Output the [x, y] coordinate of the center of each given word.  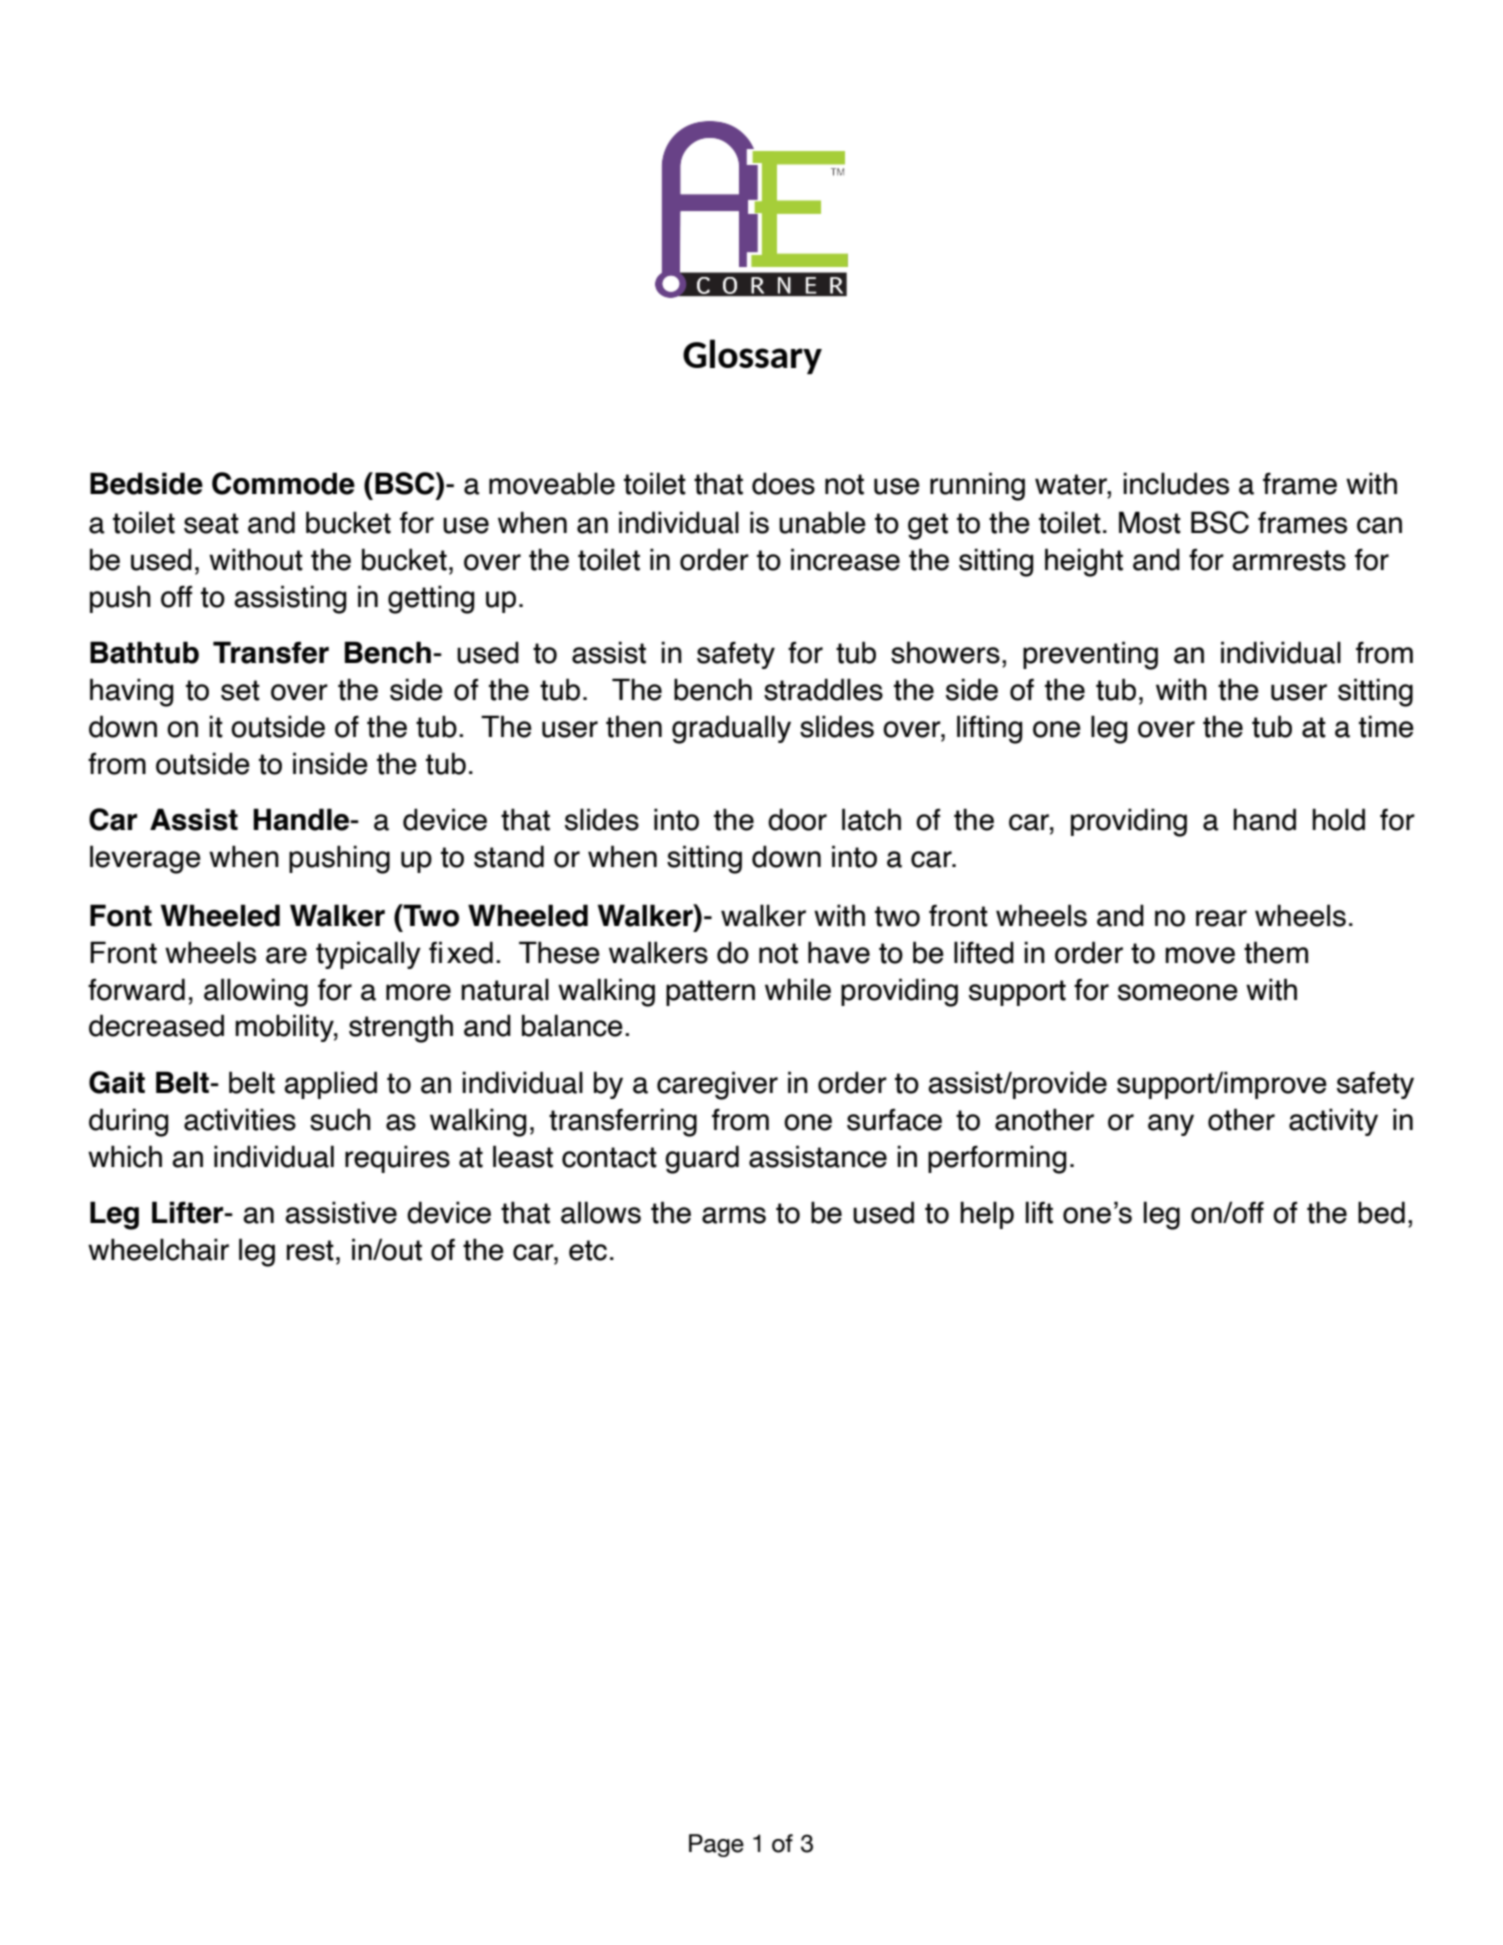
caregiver [717, 1085]
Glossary [752, 356]
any [1171, 1125]
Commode [283, 483]
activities [240, 1119]
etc [588, 1250]
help [987, 1215]
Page [716, 1845]
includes [1176, 483]
